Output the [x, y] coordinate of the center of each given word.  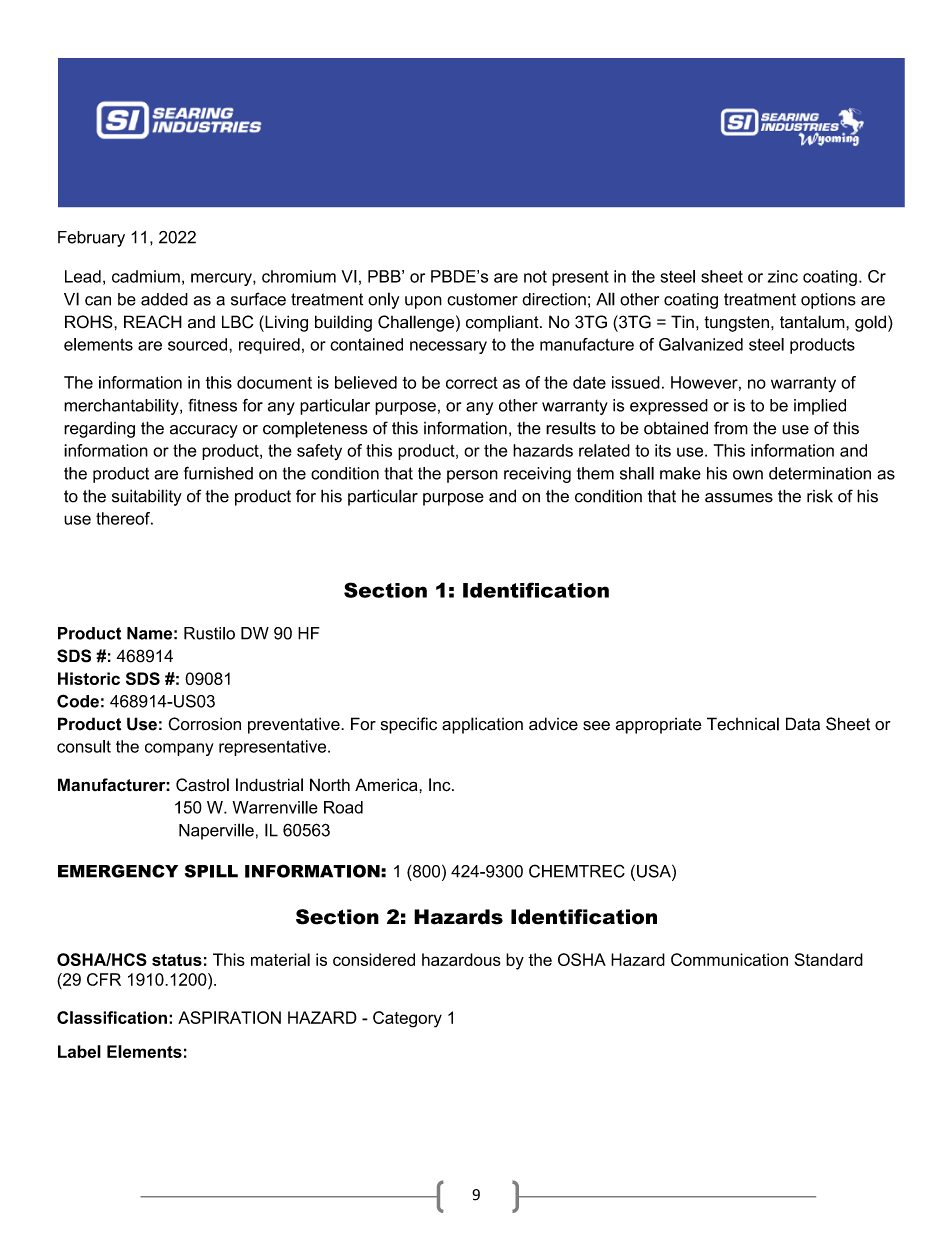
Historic [89, 678]
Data [803, 724]
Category [407, 1019]
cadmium [146, 276]
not [535, 276]
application [482, 725]
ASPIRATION [229, 1017]
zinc [783, 276]
